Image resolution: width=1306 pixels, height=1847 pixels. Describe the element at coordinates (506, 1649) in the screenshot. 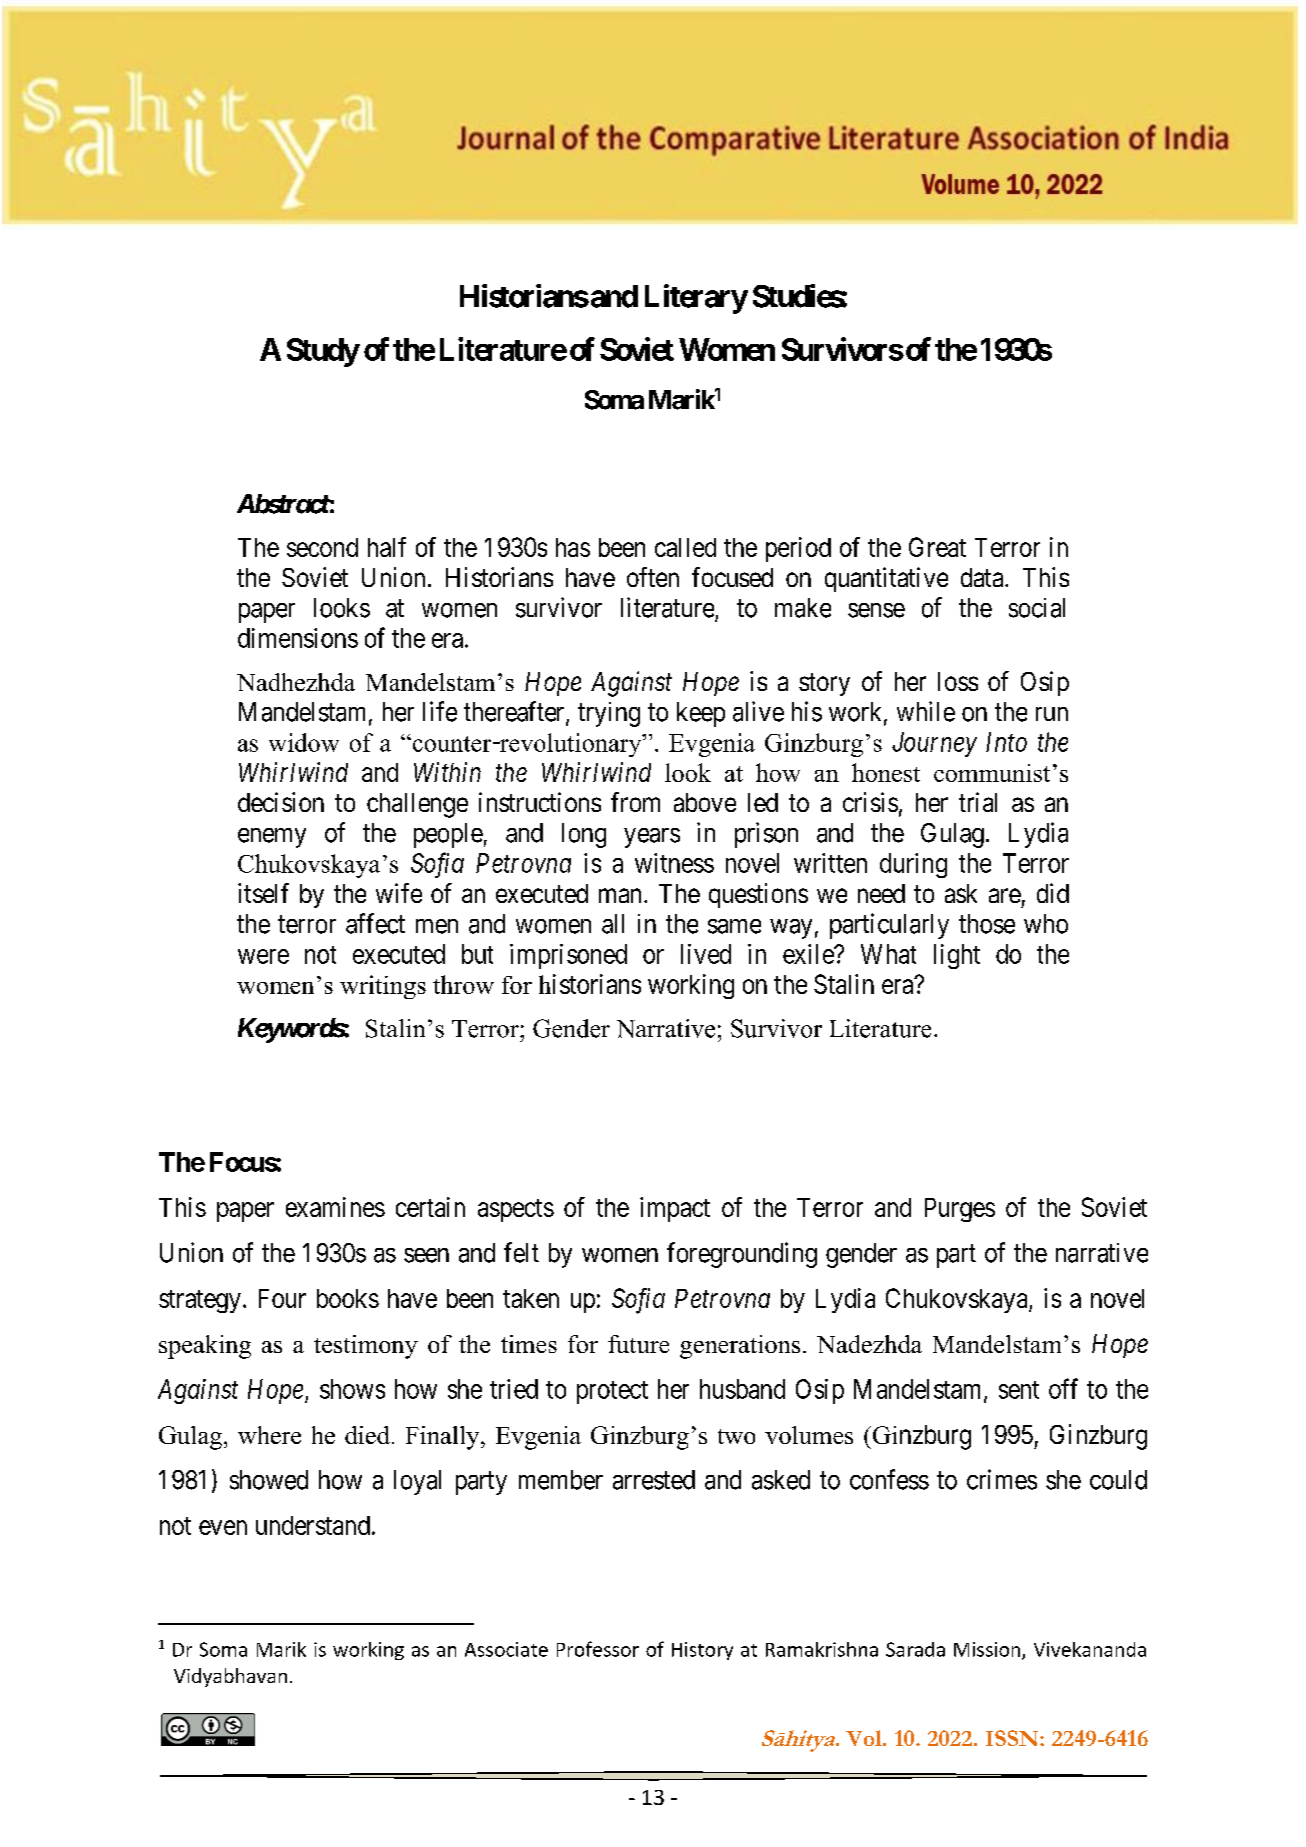

I see `Associate` at that location.
